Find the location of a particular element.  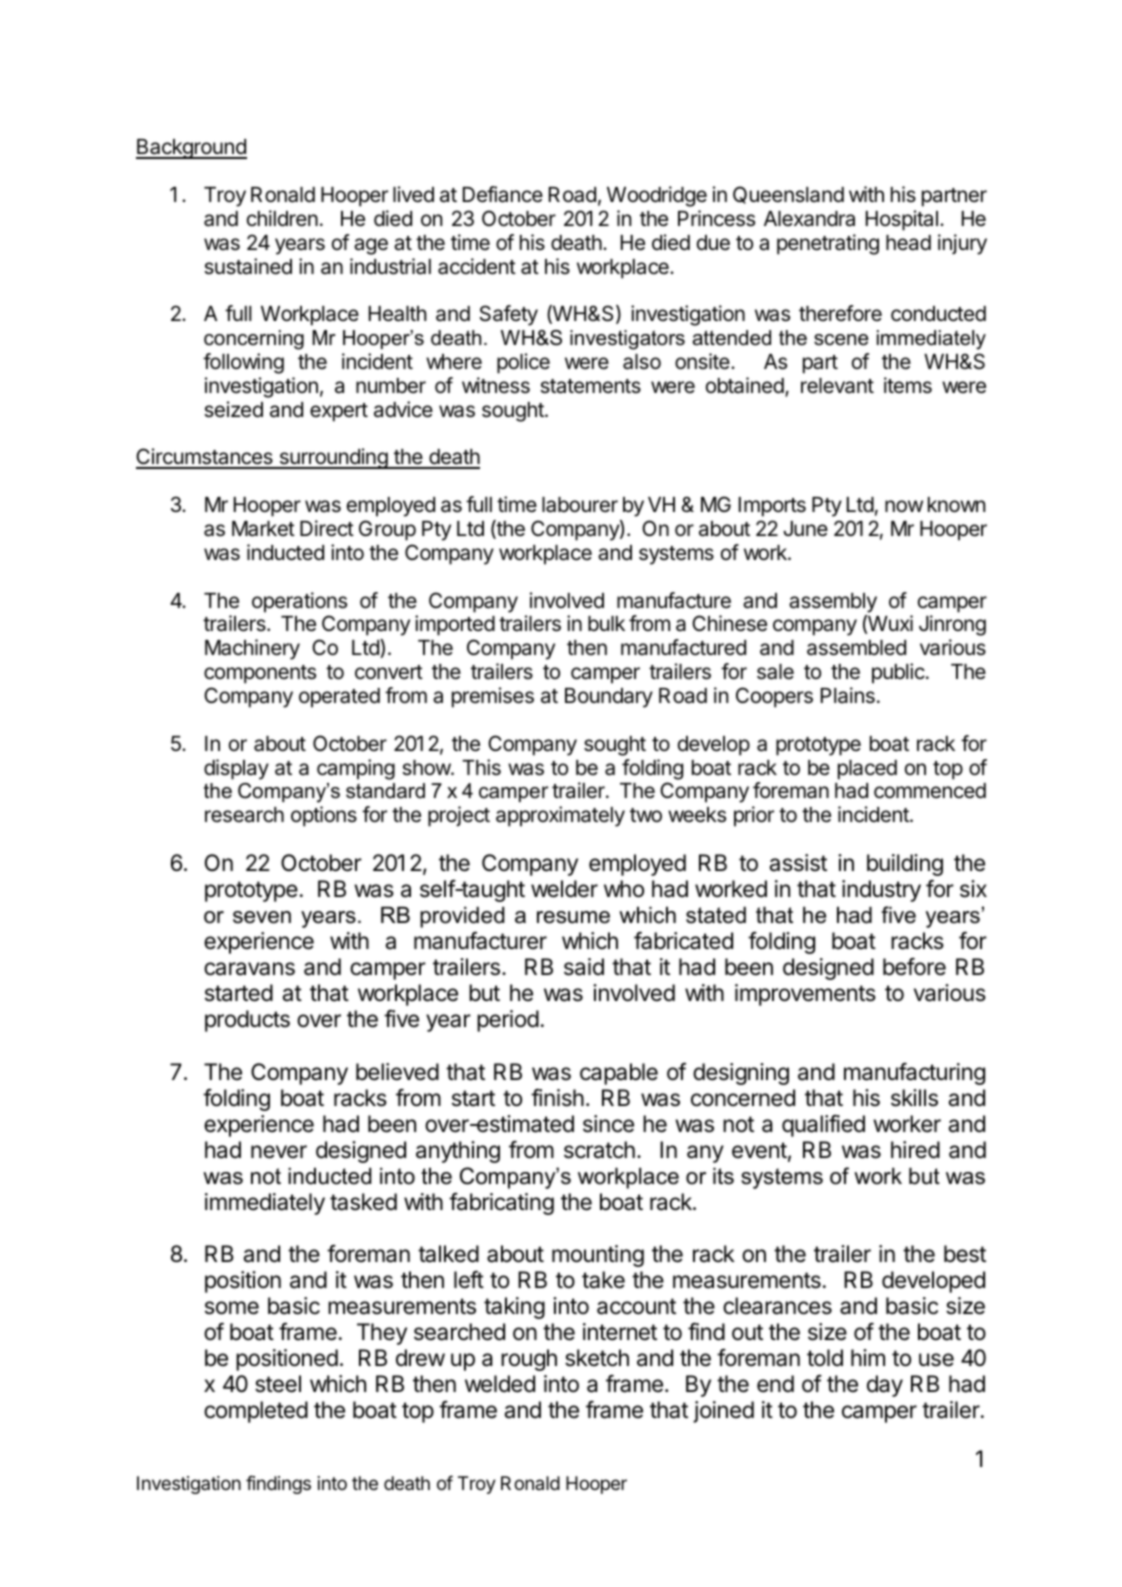

children is located at coordinates (282, 218).
